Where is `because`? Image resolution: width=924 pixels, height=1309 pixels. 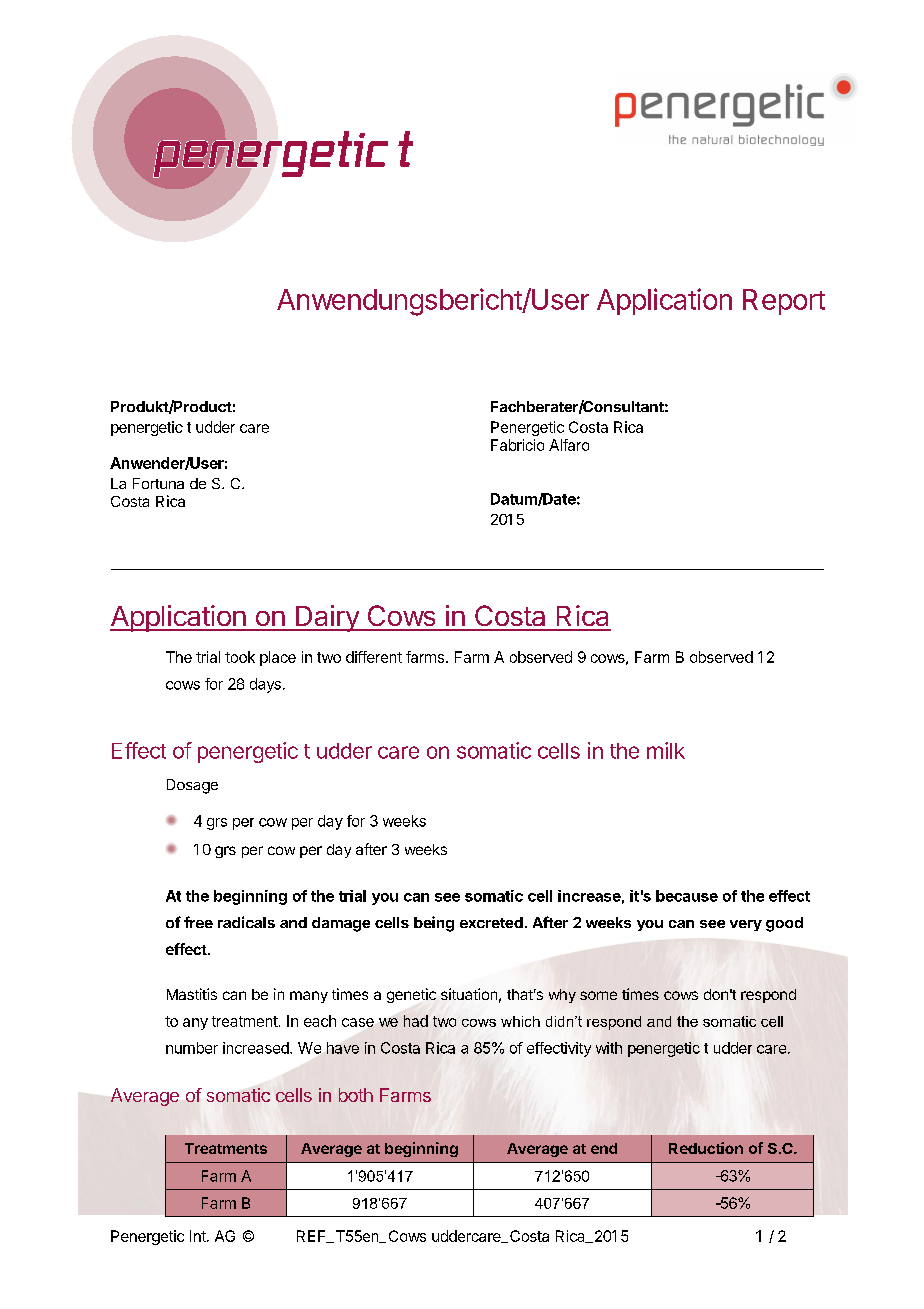 because is located at coordinates (687, 896).
